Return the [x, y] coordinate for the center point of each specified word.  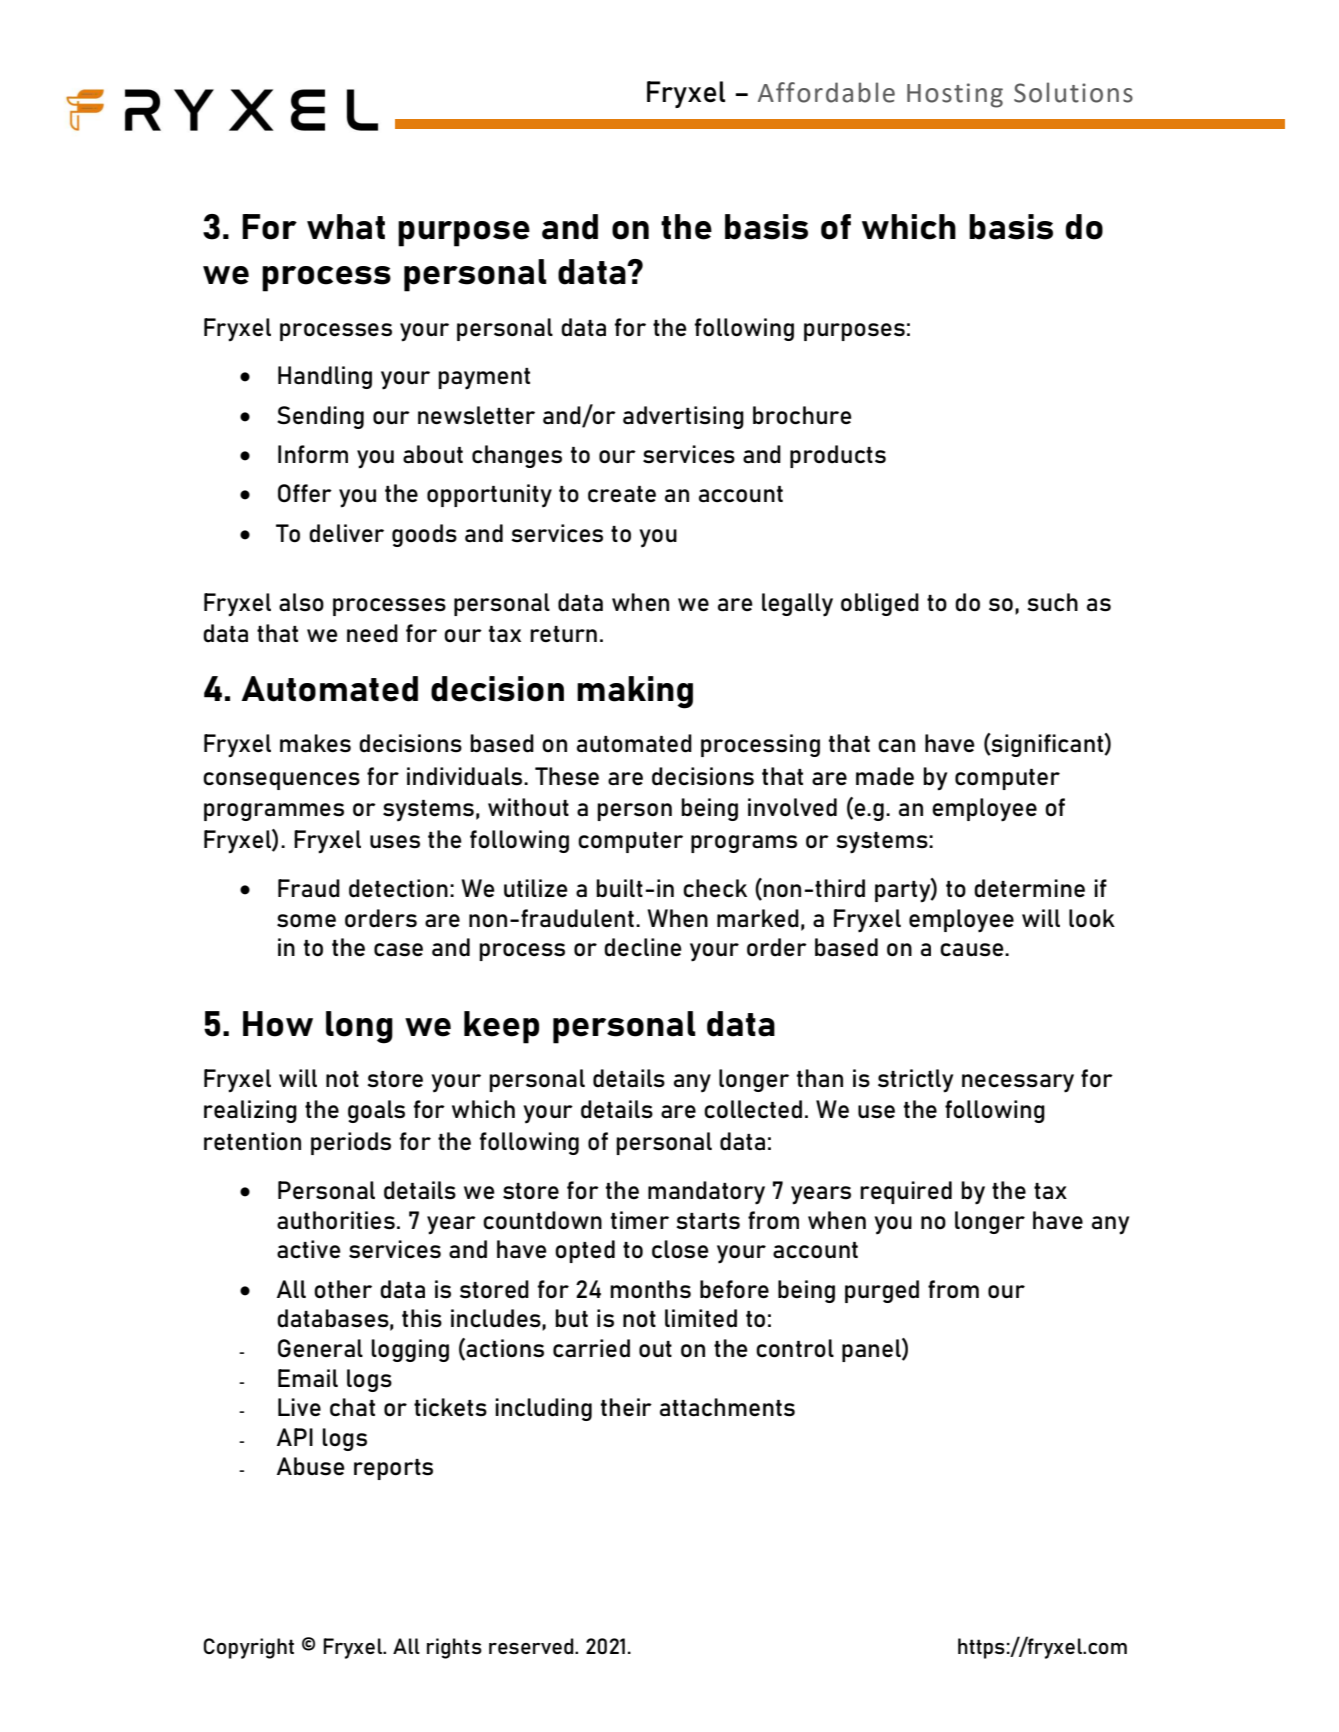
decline [643, 947]
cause [973, 950]
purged [882, 1291]
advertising [683, 417]
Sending [320, 417]
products [838, 456]
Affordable [826, 92]
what [346, 227]
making [635, 692]
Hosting [955, 95]
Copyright [248, 1648]
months [650, 1289]
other [343, 1289]
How [278, 1024]
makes [315, 743]
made [885, 776]
